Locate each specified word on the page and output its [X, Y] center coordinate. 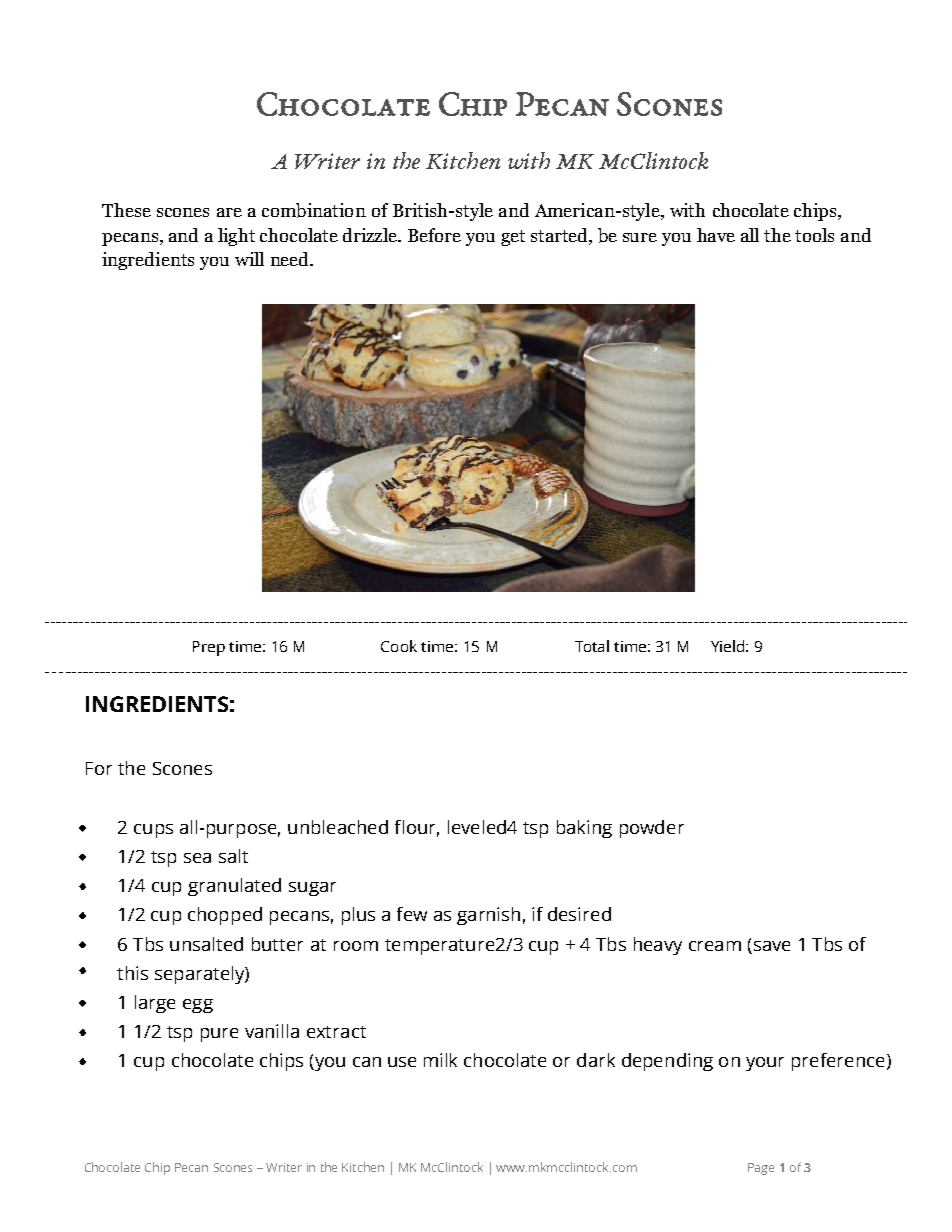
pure [219, 1035]
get [513, 238]
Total [592, 646]
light [236, 237]
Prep [209, 648]
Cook [399, 646]
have [716, 235]
